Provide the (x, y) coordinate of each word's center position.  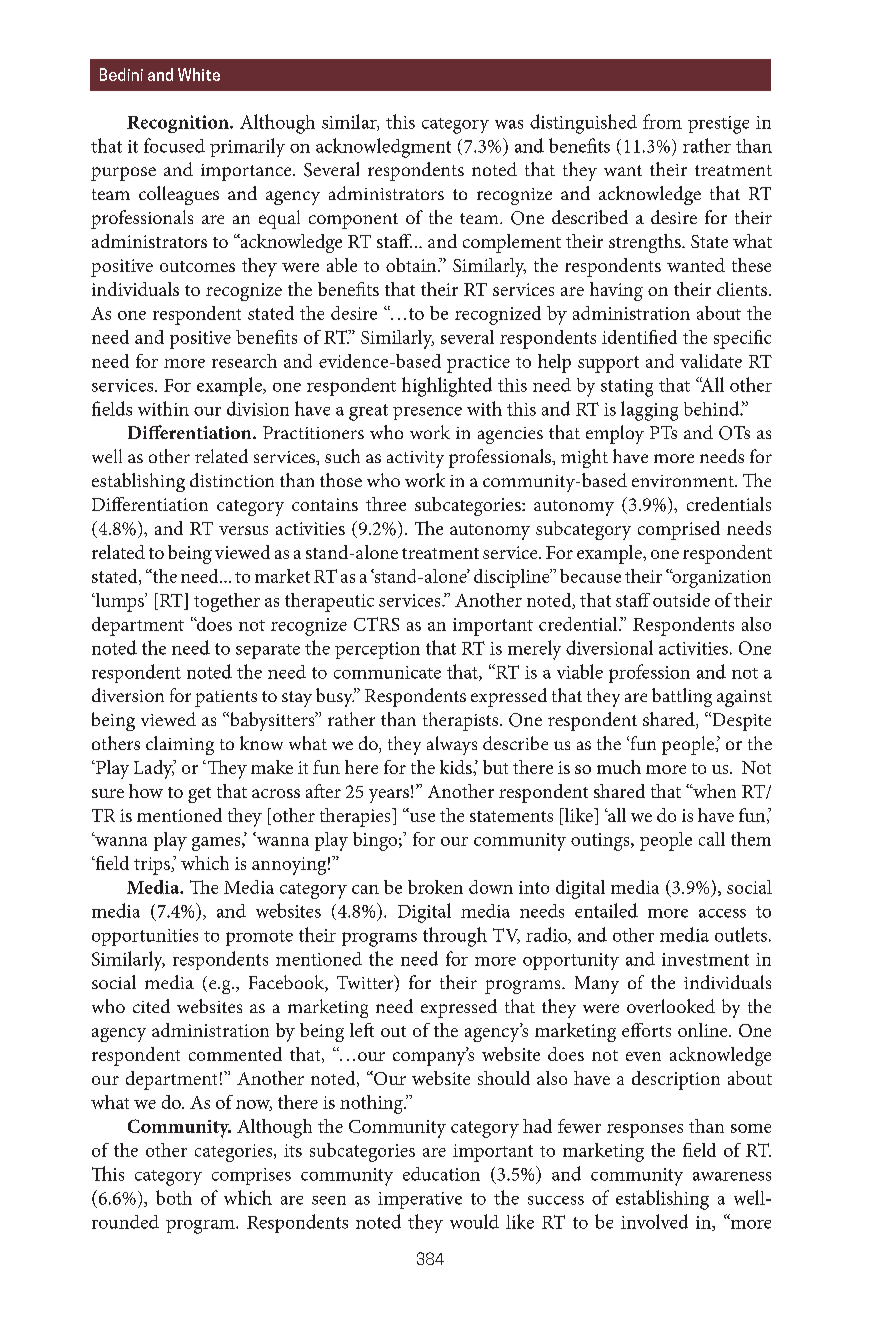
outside (681, 600)
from (662, 121)
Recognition (179, 124)
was (509, 124)
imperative (420, 1200)
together (227, 602)
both (174, 1197)
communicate (387, 672)
